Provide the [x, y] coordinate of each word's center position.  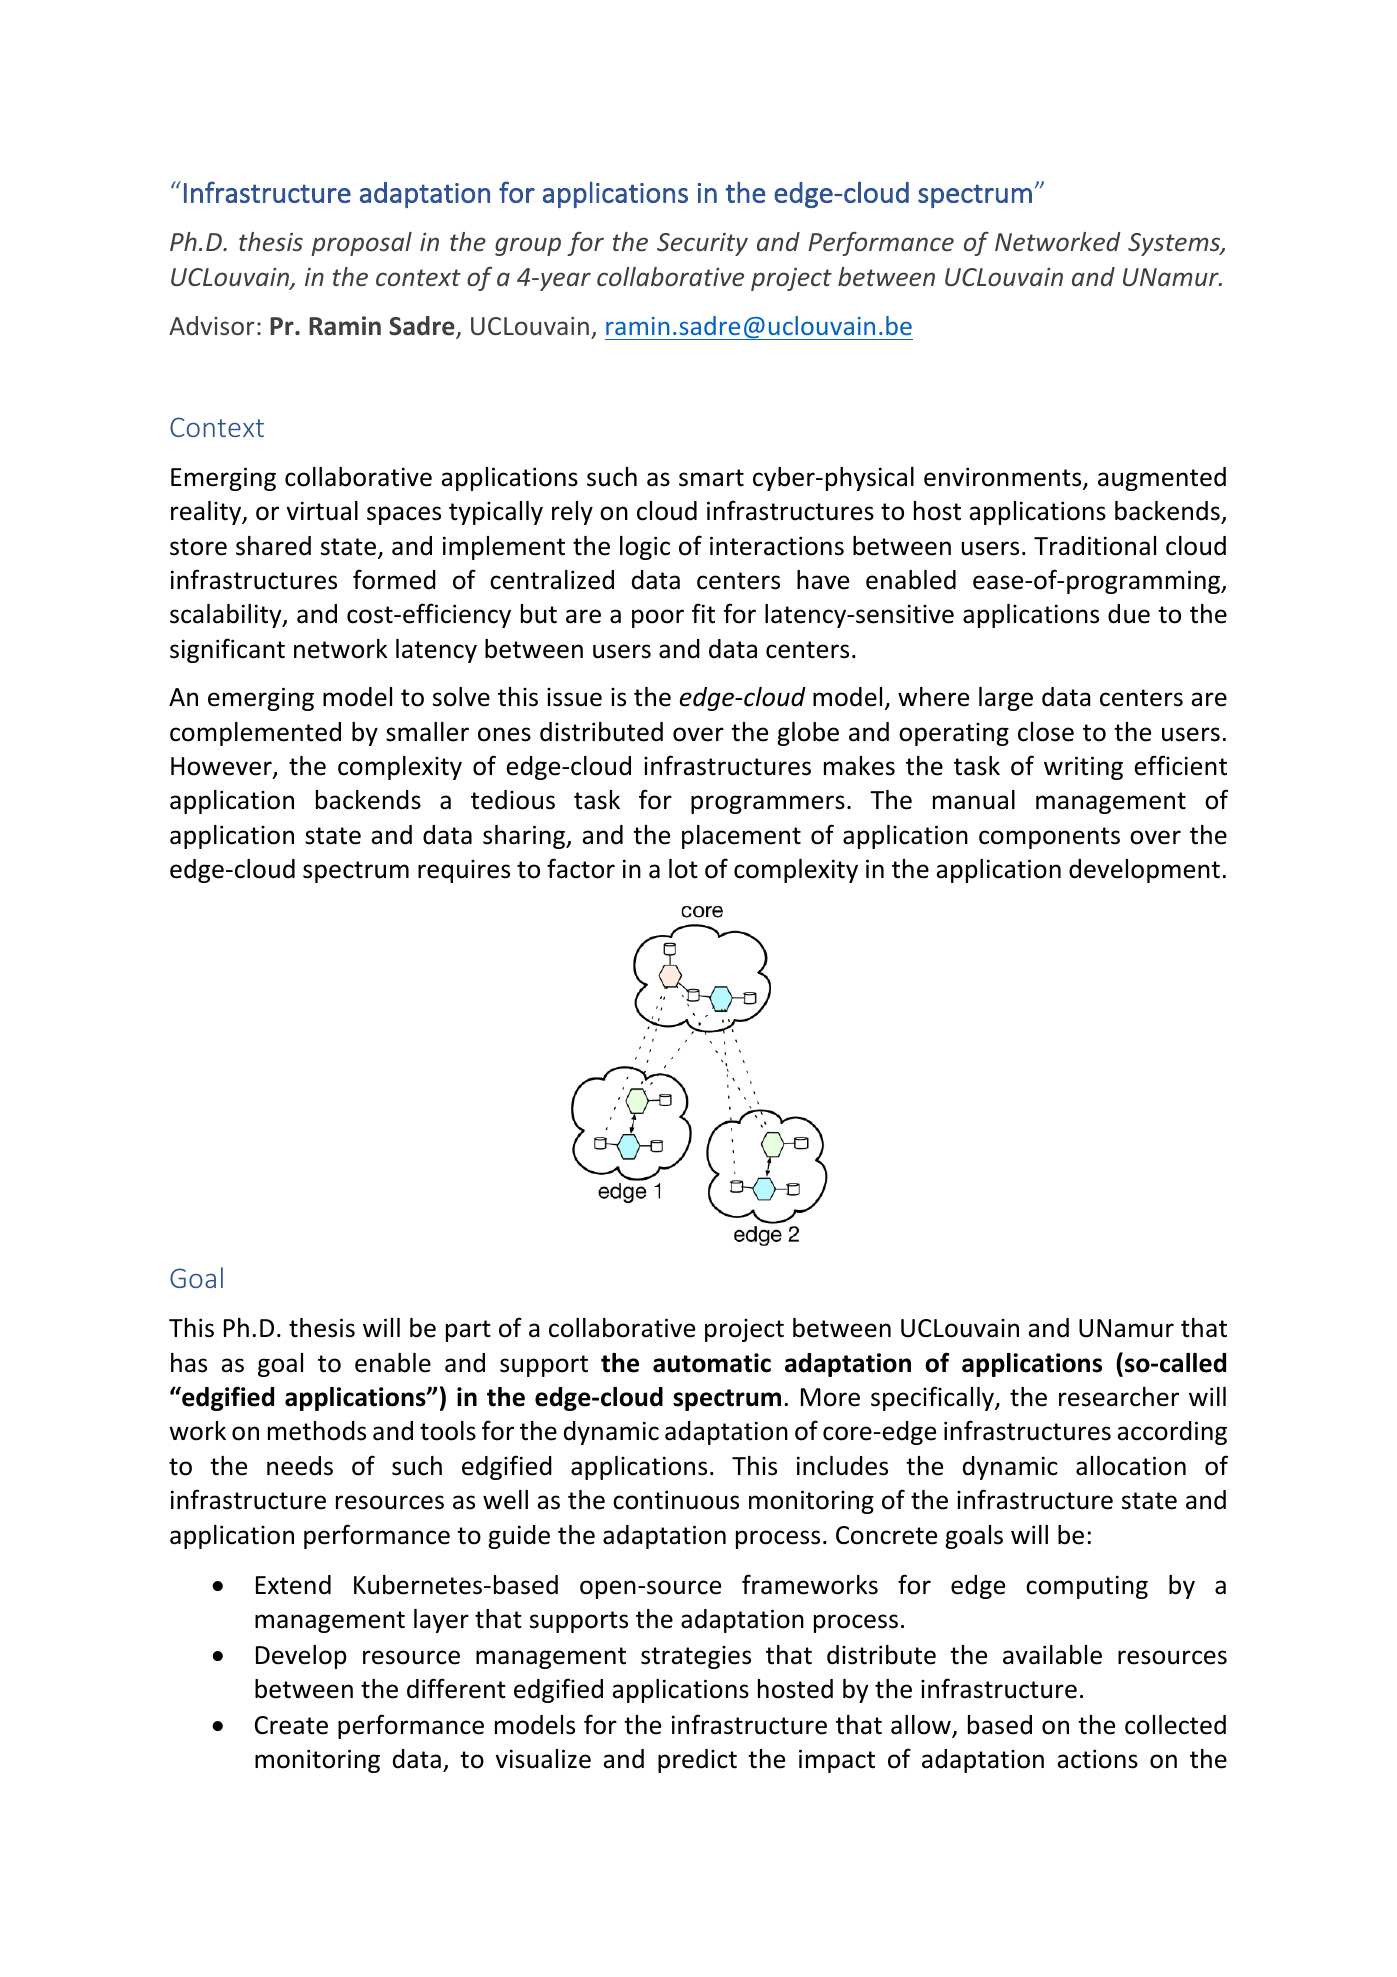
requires [464, 871]
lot [683, 869]
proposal [361, 244]
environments [1004, 478]
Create [291, 1725]
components [1049, 838]
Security [702, 244]
